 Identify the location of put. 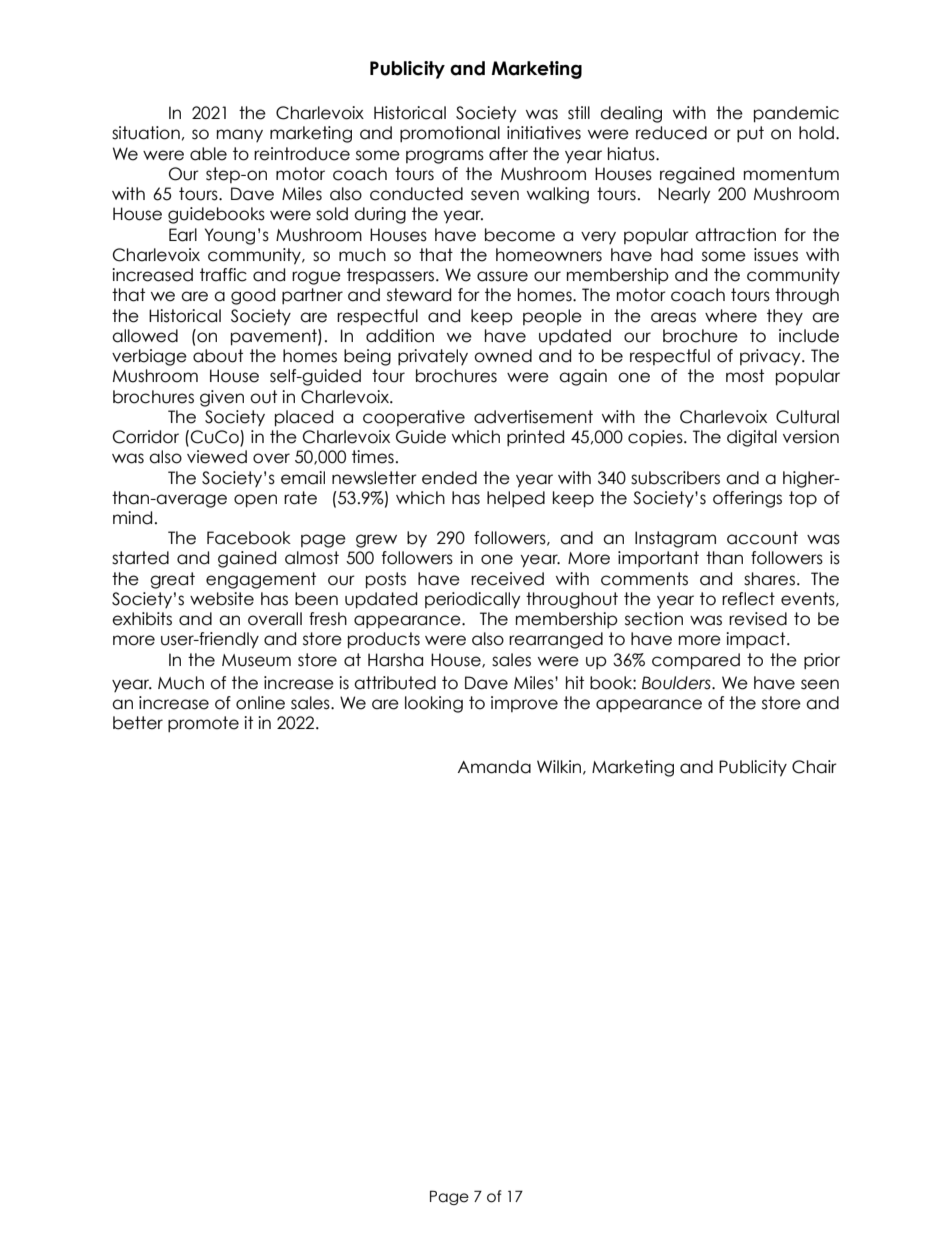
(750, 134).
